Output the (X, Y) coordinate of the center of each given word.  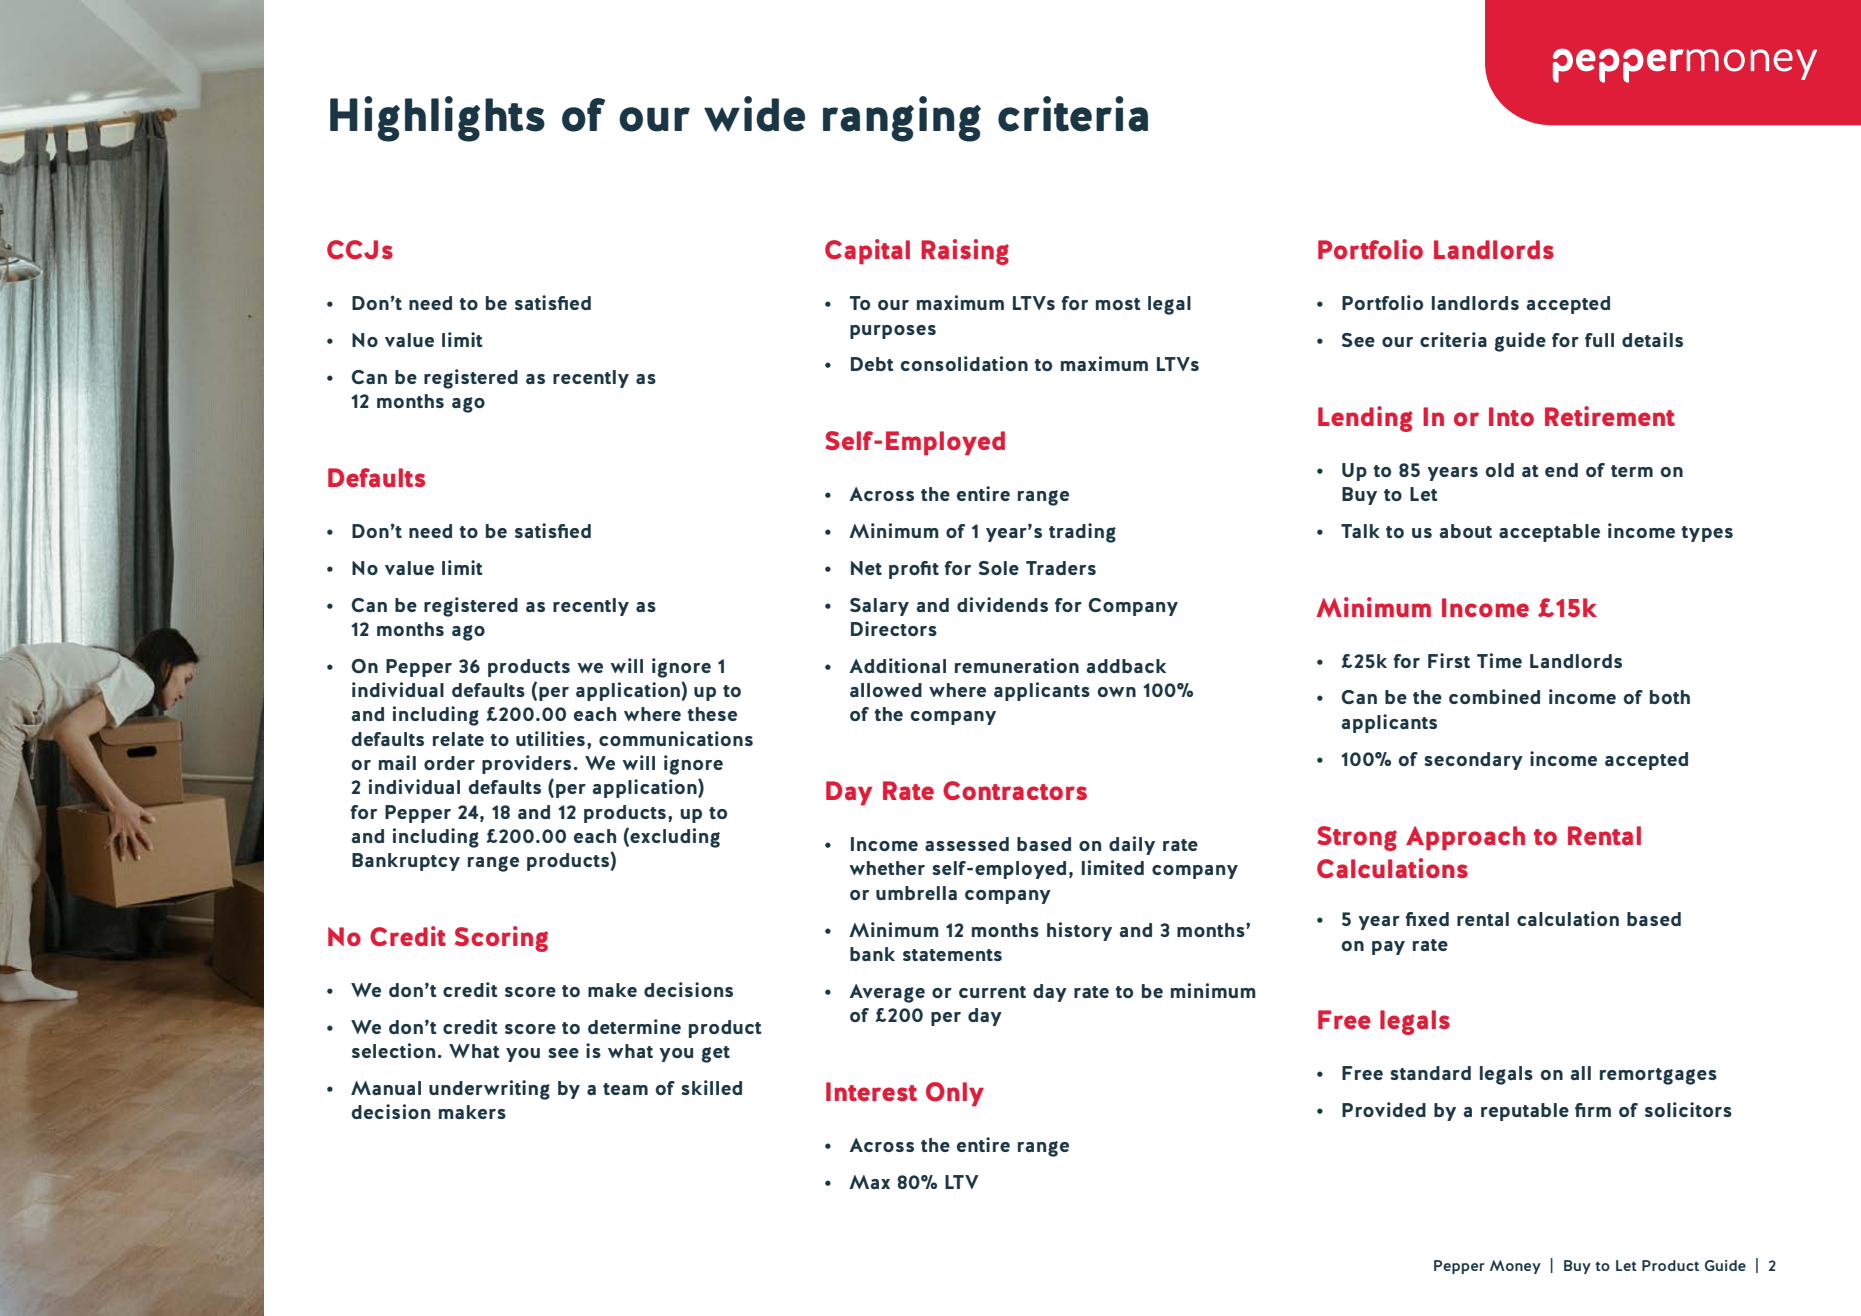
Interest (871, 1091)
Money (1515, 1267)
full (1599, 340)
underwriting (489, 1090)
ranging (902, 119)
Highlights (437, 119)
